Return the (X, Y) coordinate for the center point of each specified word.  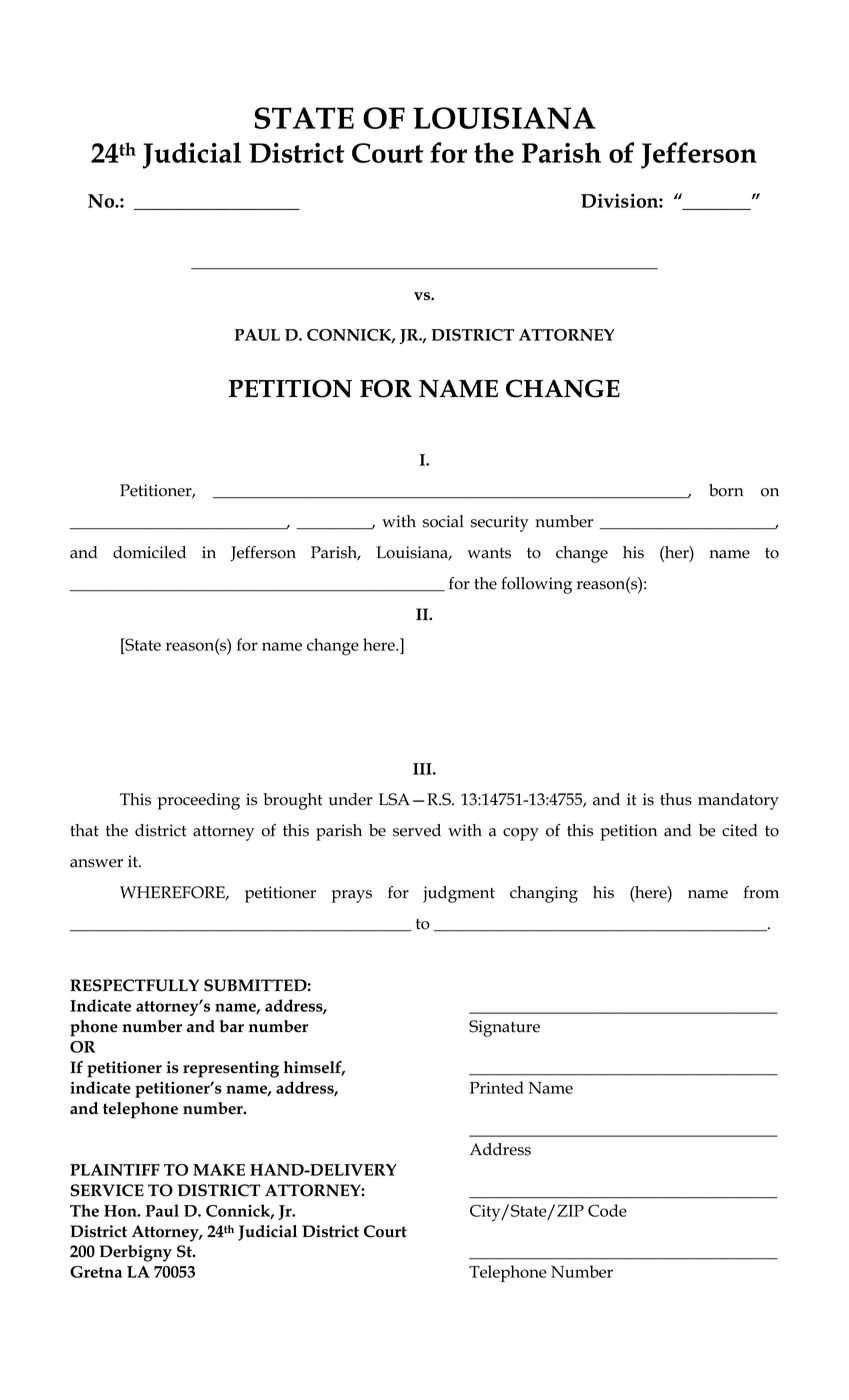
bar (232, 1026)
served (417, 830)
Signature (504, 1028)
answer (96, 863)
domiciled (149, 552)
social (443, 521)
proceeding (199, 801)
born (726, 490)
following (536, 585)
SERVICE (107, 1190)
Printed (497, 1087)
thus (676, 799)
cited (740, 830)
